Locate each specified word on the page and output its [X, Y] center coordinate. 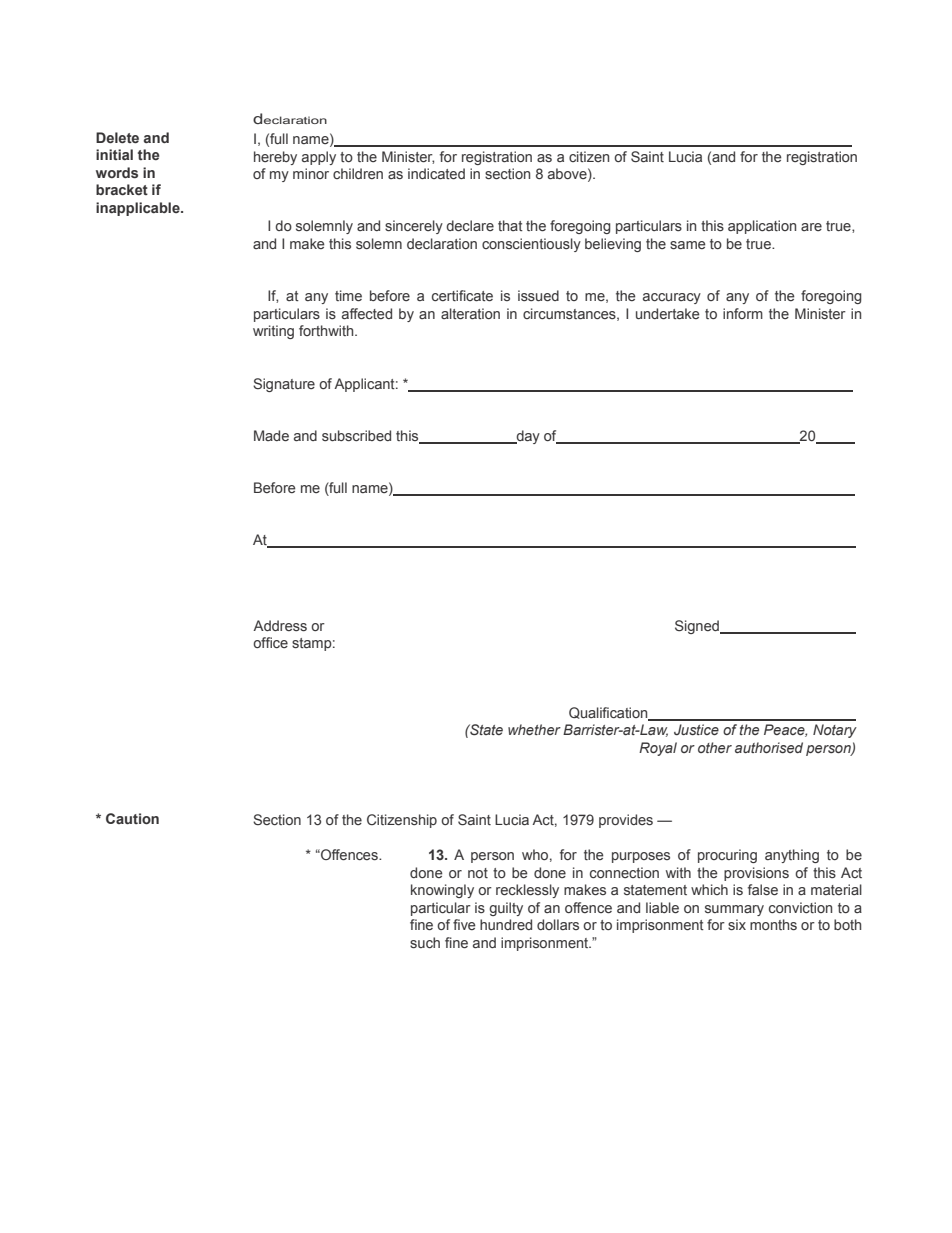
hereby [275, 158]
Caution [132, 818]
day [527, 437]
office [270, 642]
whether [534, 729]
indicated [436, 173]
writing [273, 332]
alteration [470, 313]
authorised [769, 747]
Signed [698, 627]
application [762, 227]
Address [280, 625]
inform [743, 313]
